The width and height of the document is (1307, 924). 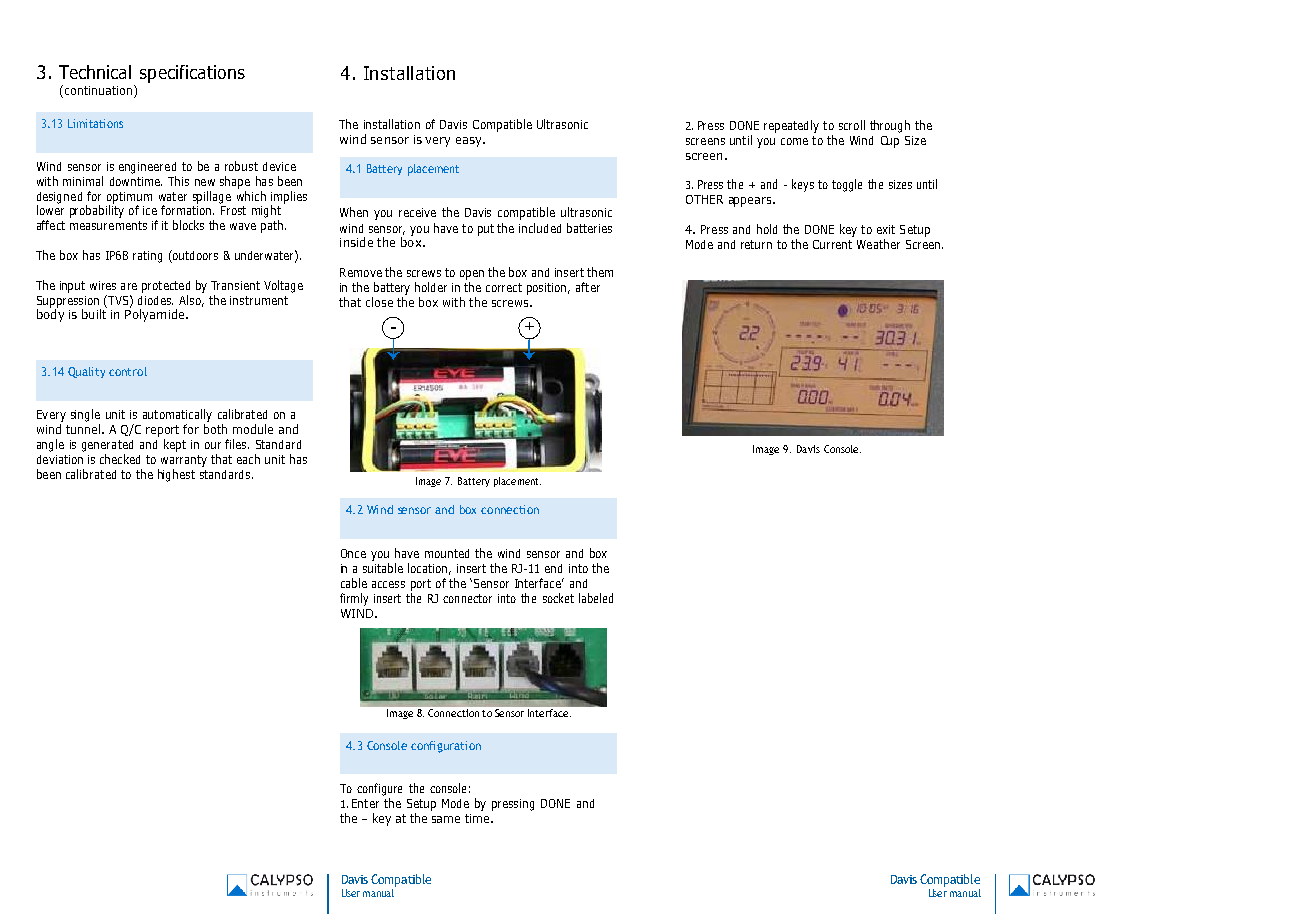 I want to click on repeatedly, so click(x=791, y=126).
